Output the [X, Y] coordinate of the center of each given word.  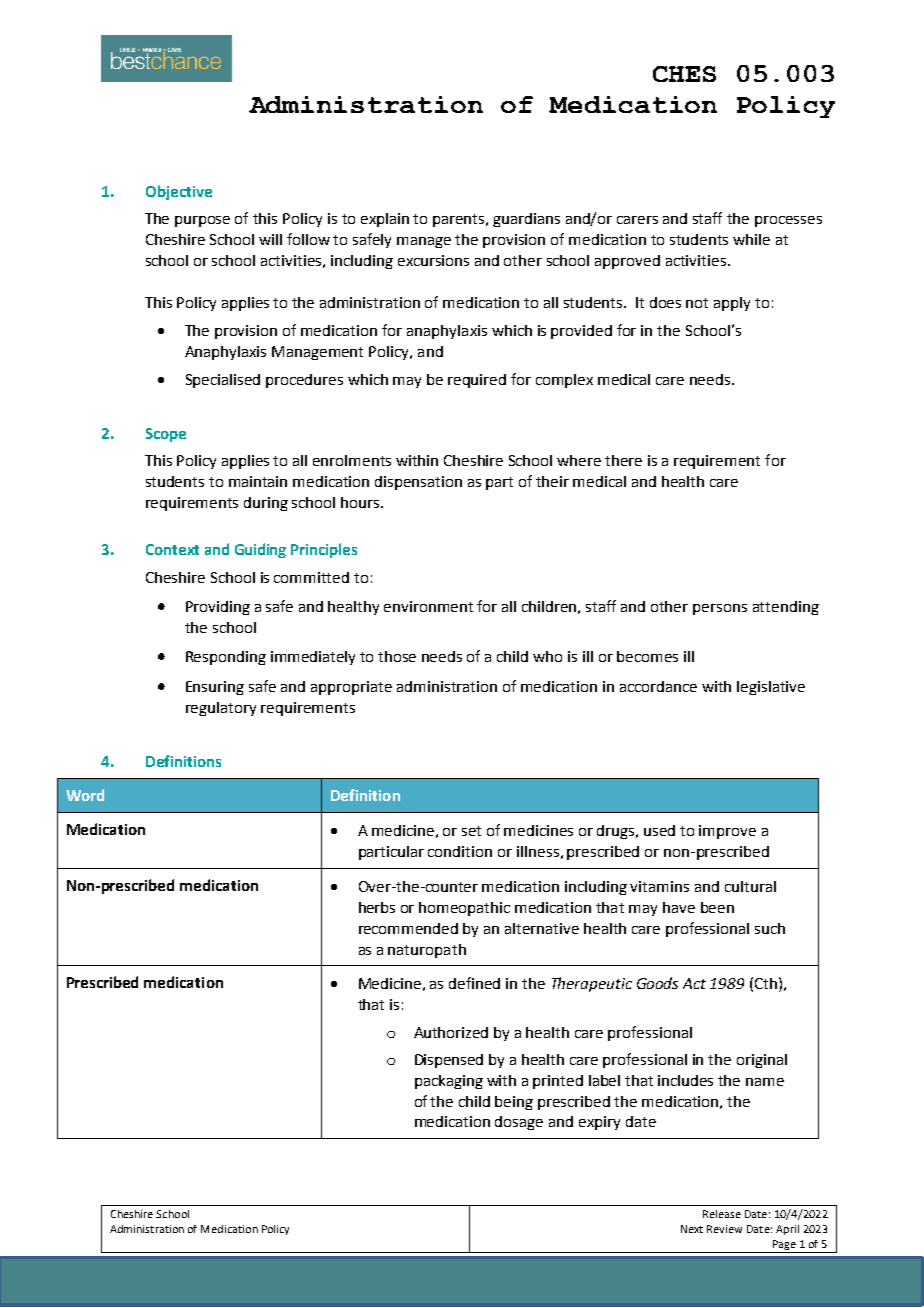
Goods [657, 983]
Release [722, 1214]
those [397, 656]
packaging [449, 1082]
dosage [519, 1123]
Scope [166, 435]
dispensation [418, 483]
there [623, 460]
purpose [202, 221]
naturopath [427, 951]
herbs [377, 907]
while [751, 239]
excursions [433, 260]
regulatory [221, 709]
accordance [658, 686]
